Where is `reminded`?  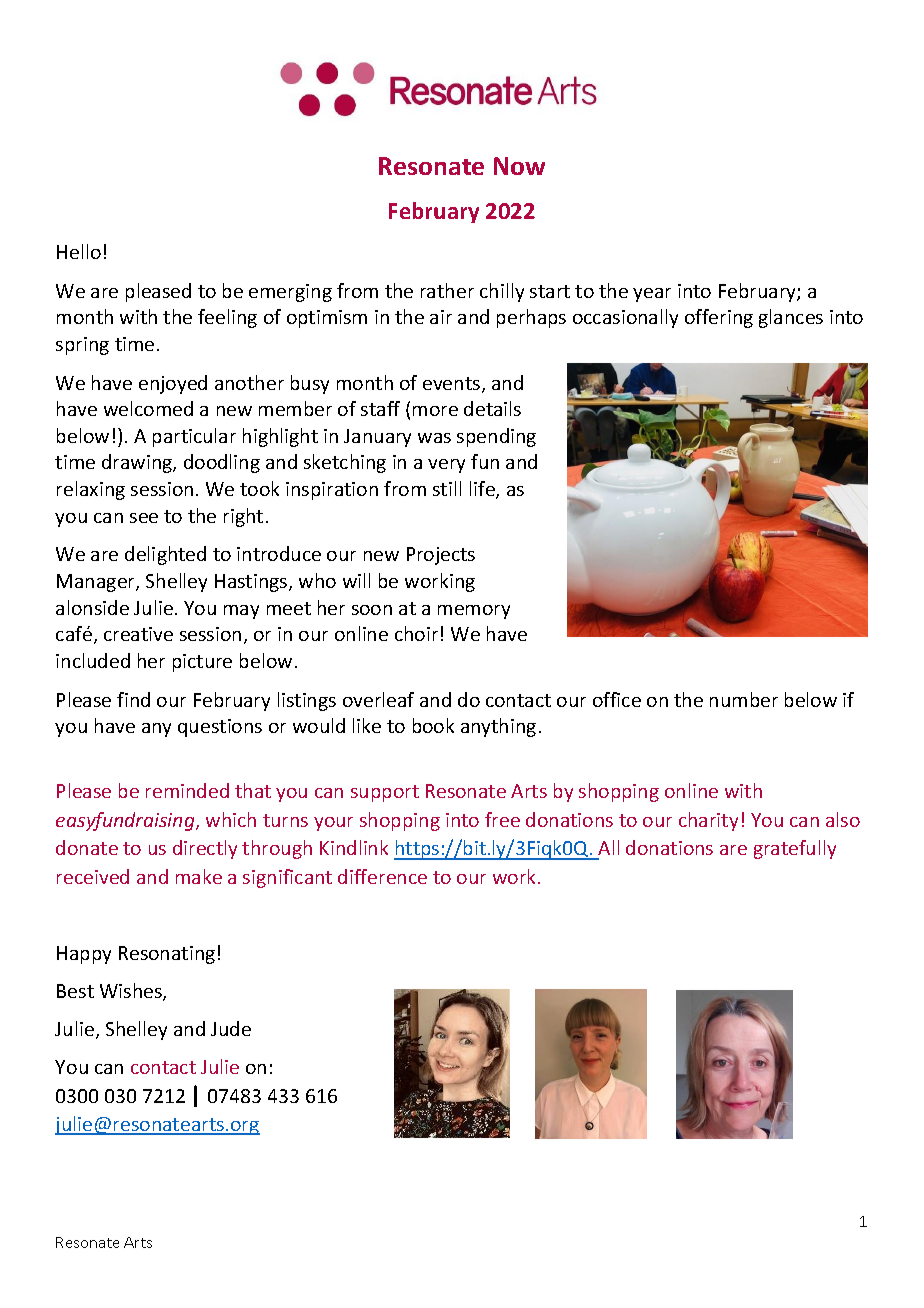 reminded is located at coordinates (187, 790).
